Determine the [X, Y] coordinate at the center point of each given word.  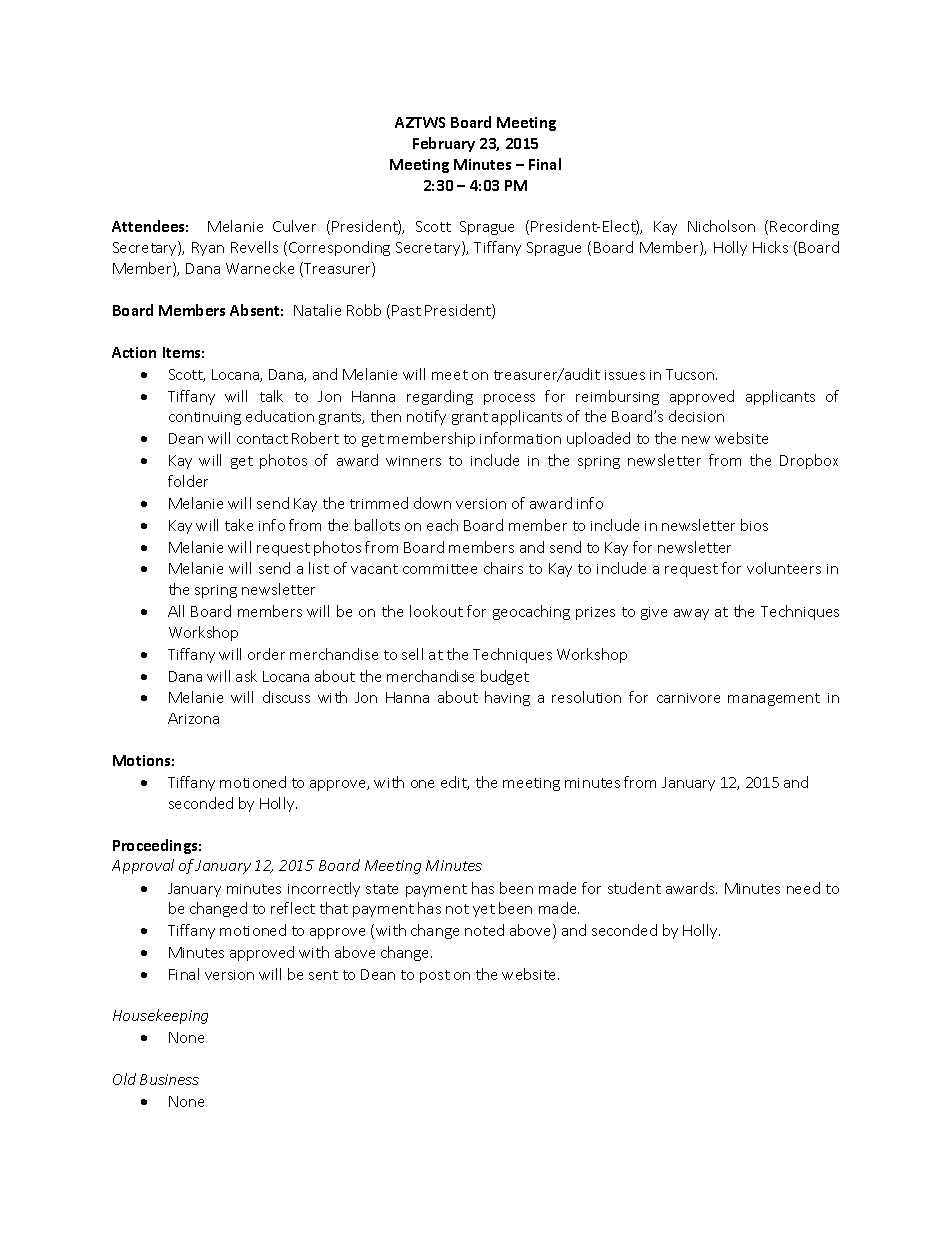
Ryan [208, 249]
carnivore [688, 698]
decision [696, 416]
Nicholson [721, 226]
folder [188, 481]
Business [169, 1079]
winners [413, 461]
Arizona [193, 718]
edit [455, 783]
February [444, 144]
